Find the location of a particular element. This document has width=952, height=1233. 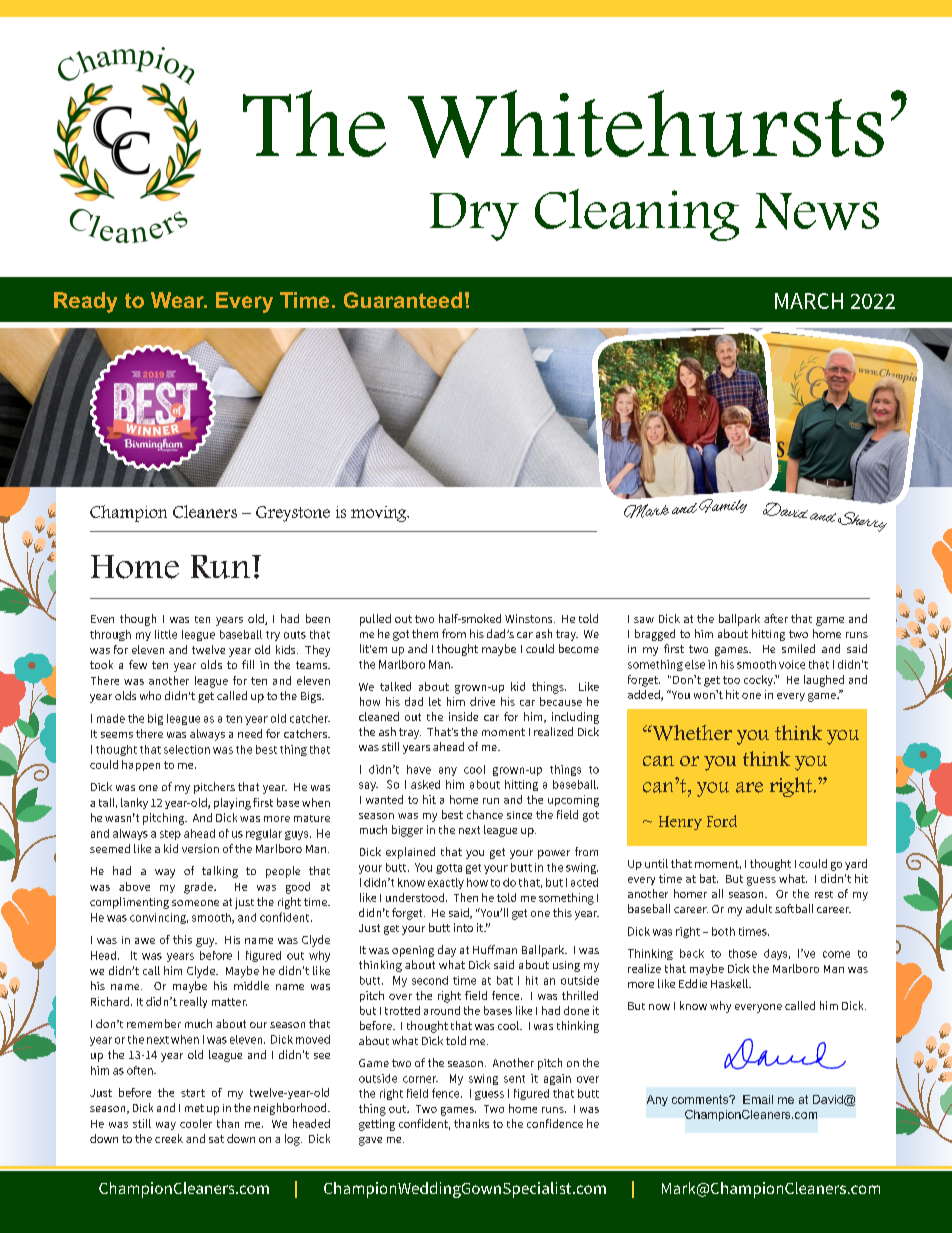

Wear is located at coordinates (178, 300).
